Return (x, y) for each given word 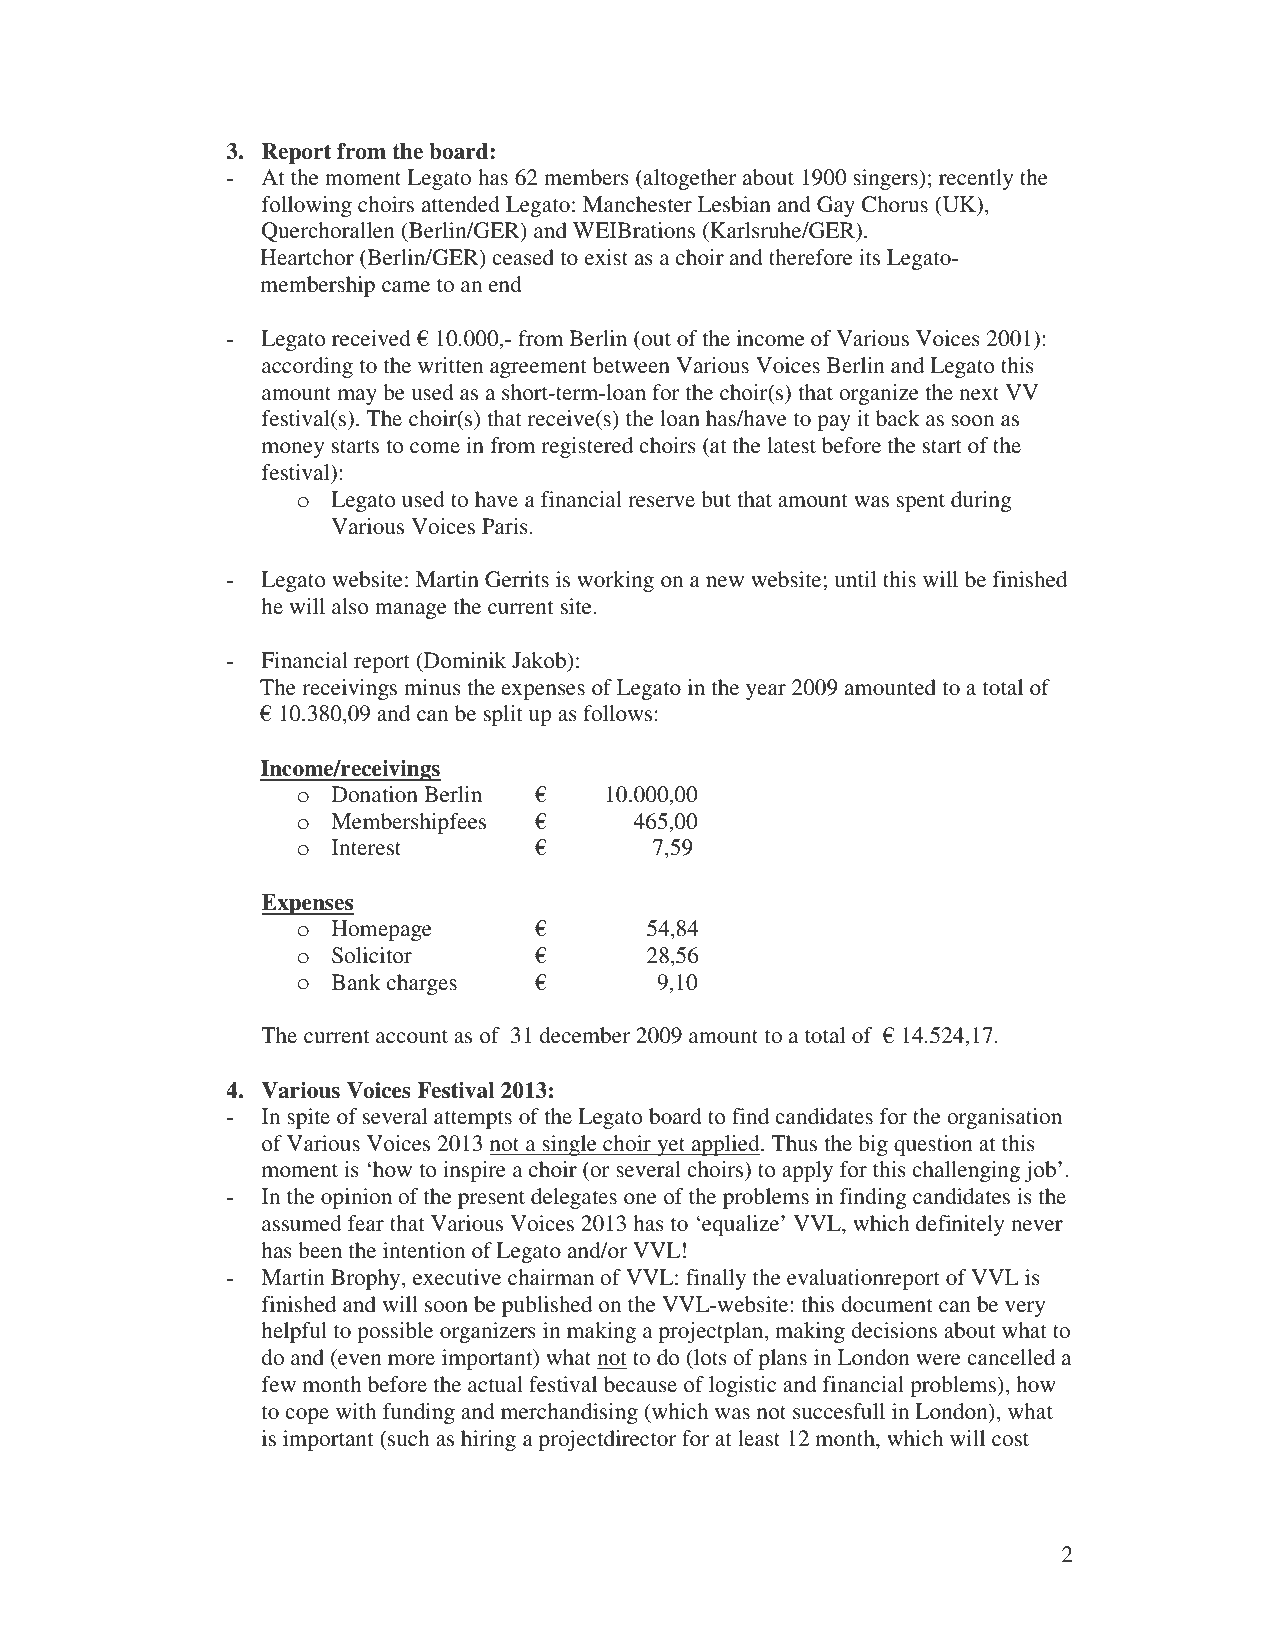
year (766, 692)
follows (617, 713)
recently (976, 179)
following (307, 206)
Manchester (637, 204)
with (356, 1411)
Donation (375, 794)
